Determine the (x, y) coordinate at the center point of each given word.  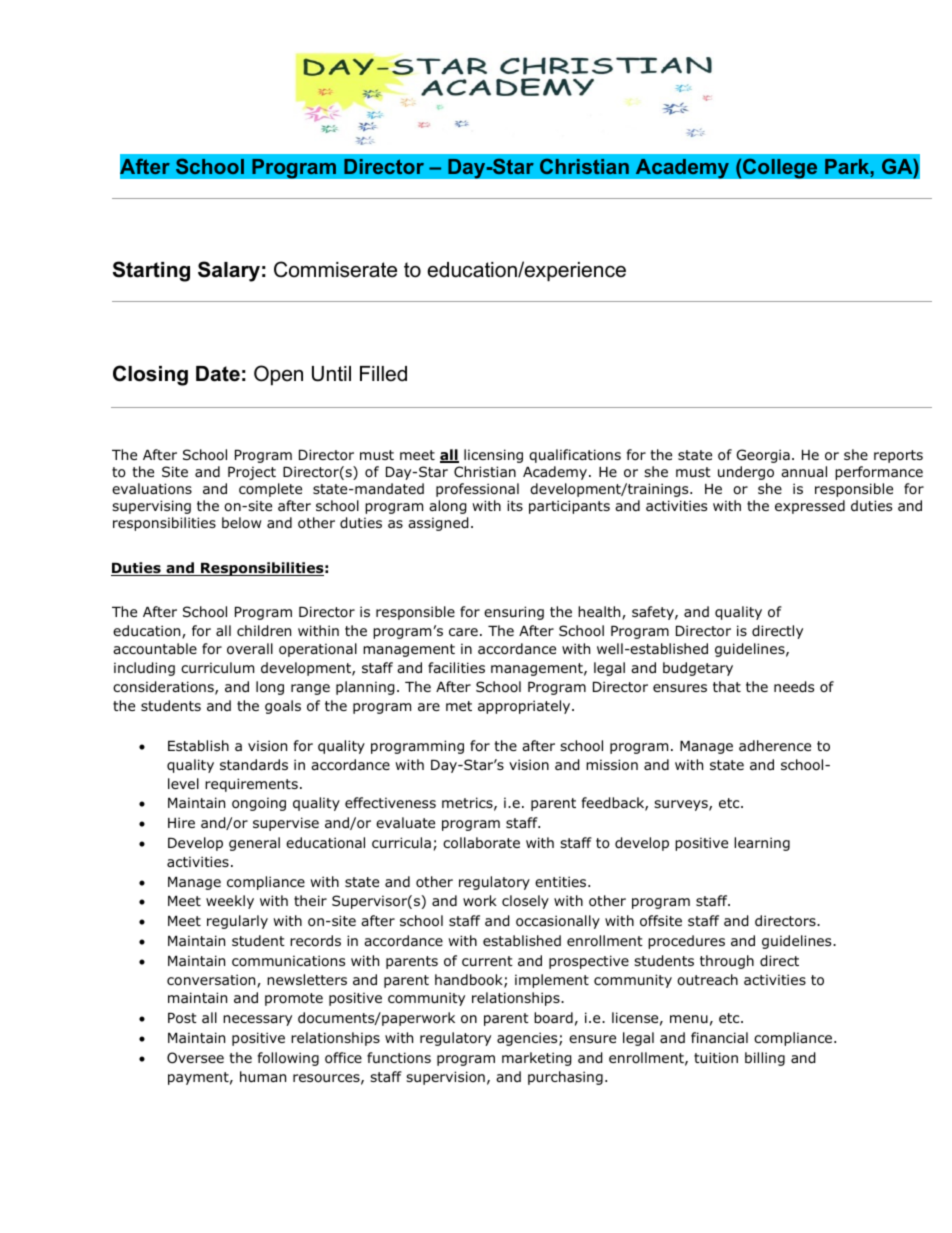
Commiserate (335, 269)
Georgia (763, 456)
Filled (383, 374)
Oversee (195, 1058)
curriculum (217, 667)
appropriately (525, 707)
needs (794, 687)
